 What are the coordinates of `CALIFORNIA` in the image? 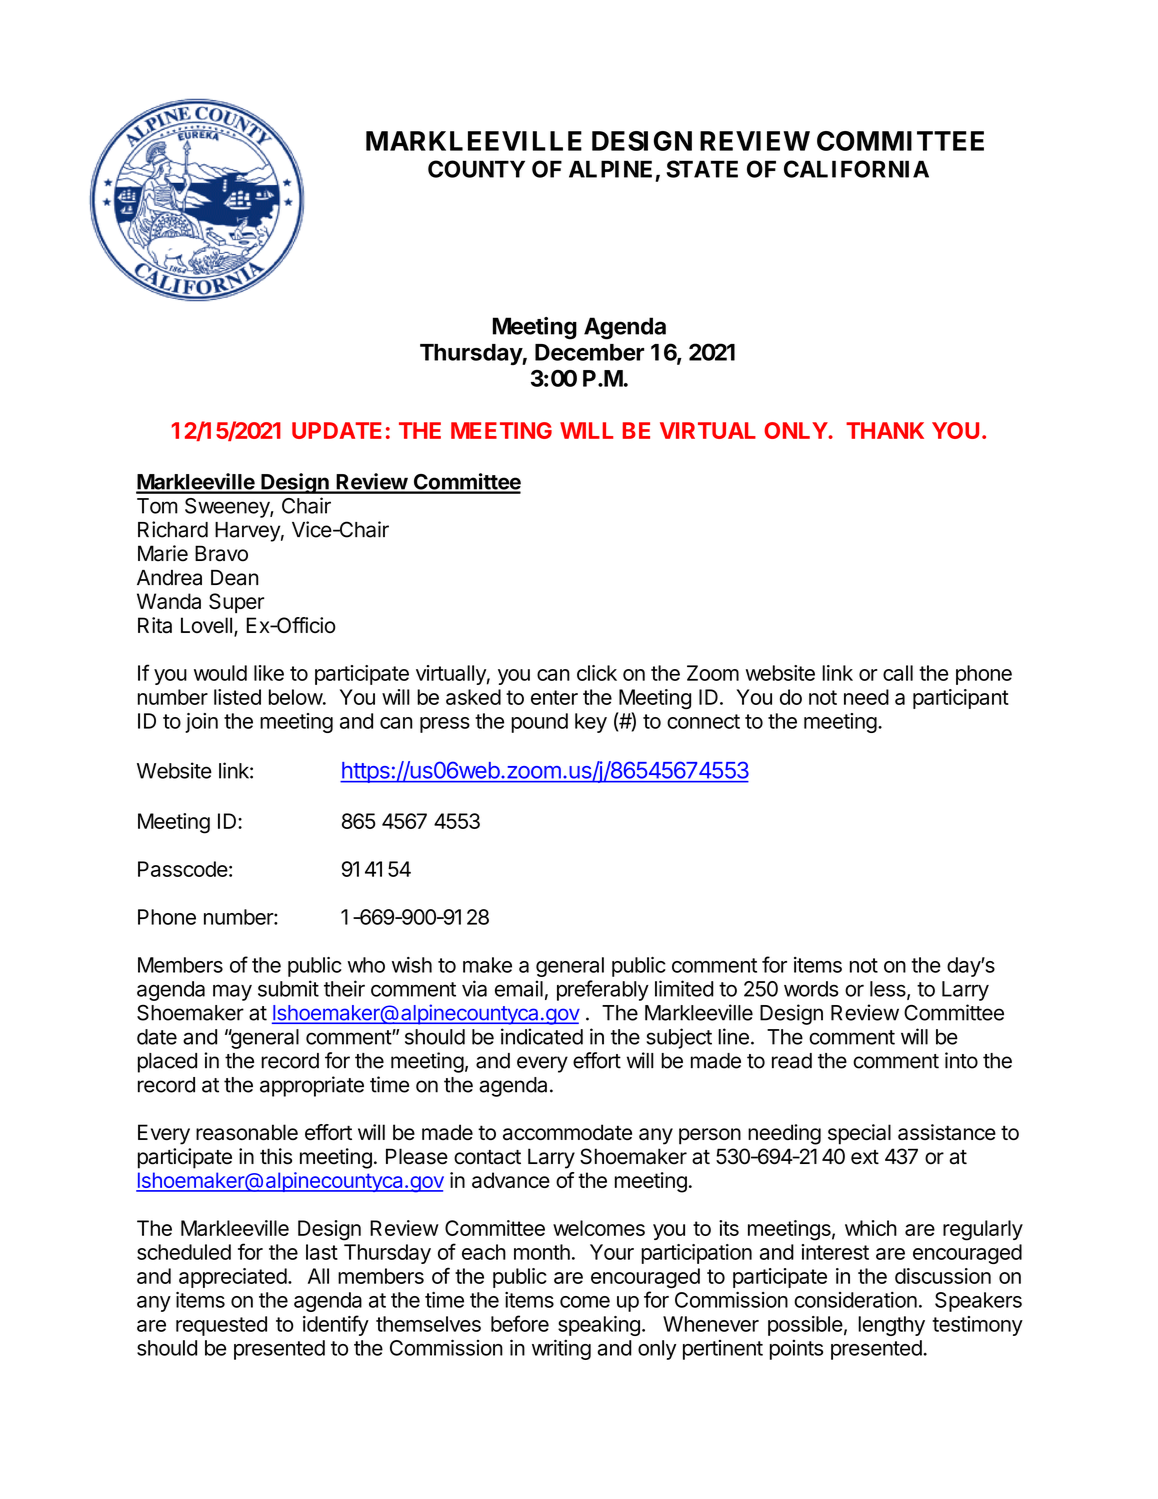 It's located at (856, 169).
